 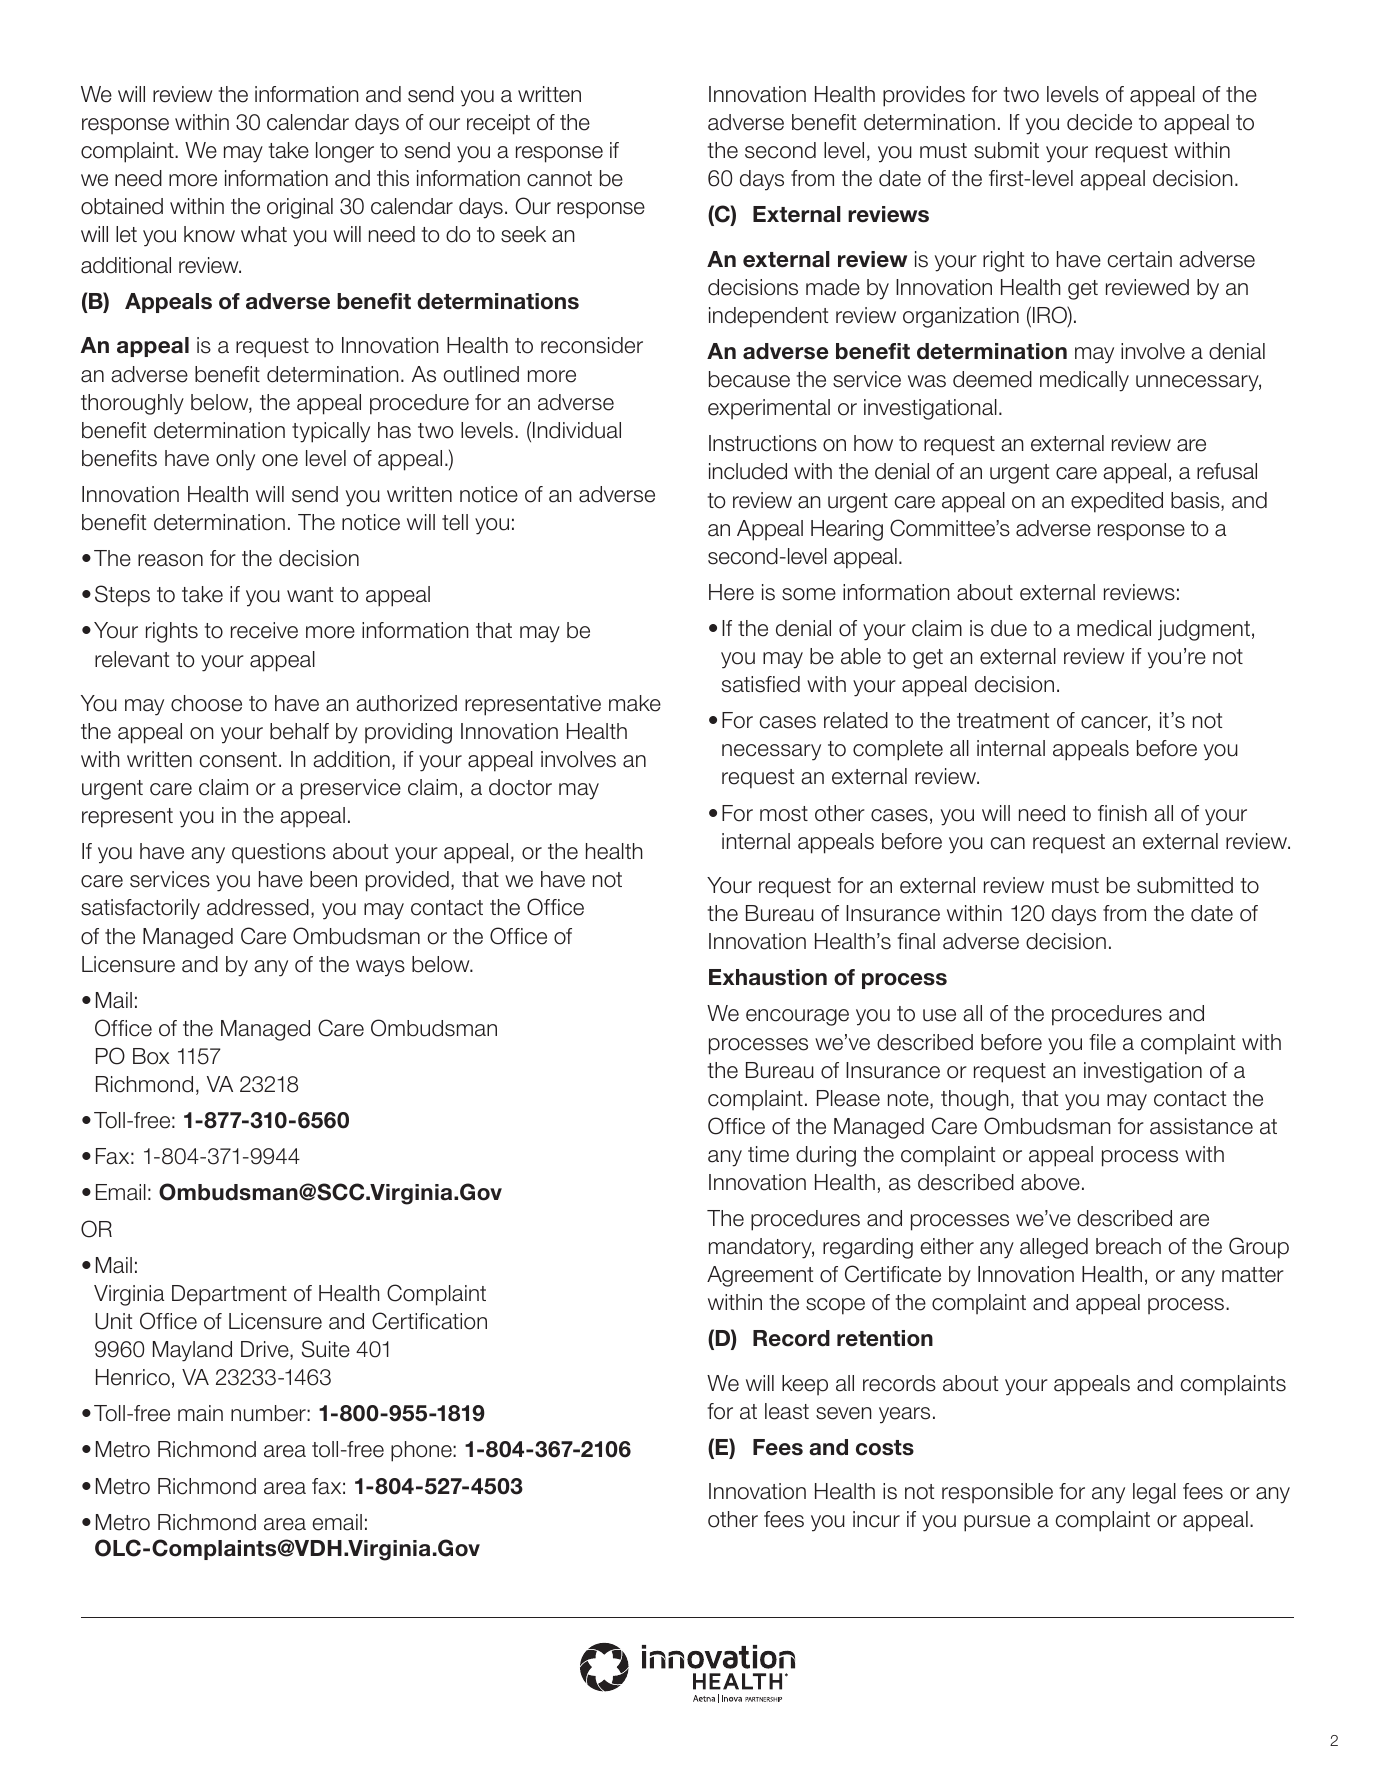 I want to click on finish, so click(x=1122, y=813).
